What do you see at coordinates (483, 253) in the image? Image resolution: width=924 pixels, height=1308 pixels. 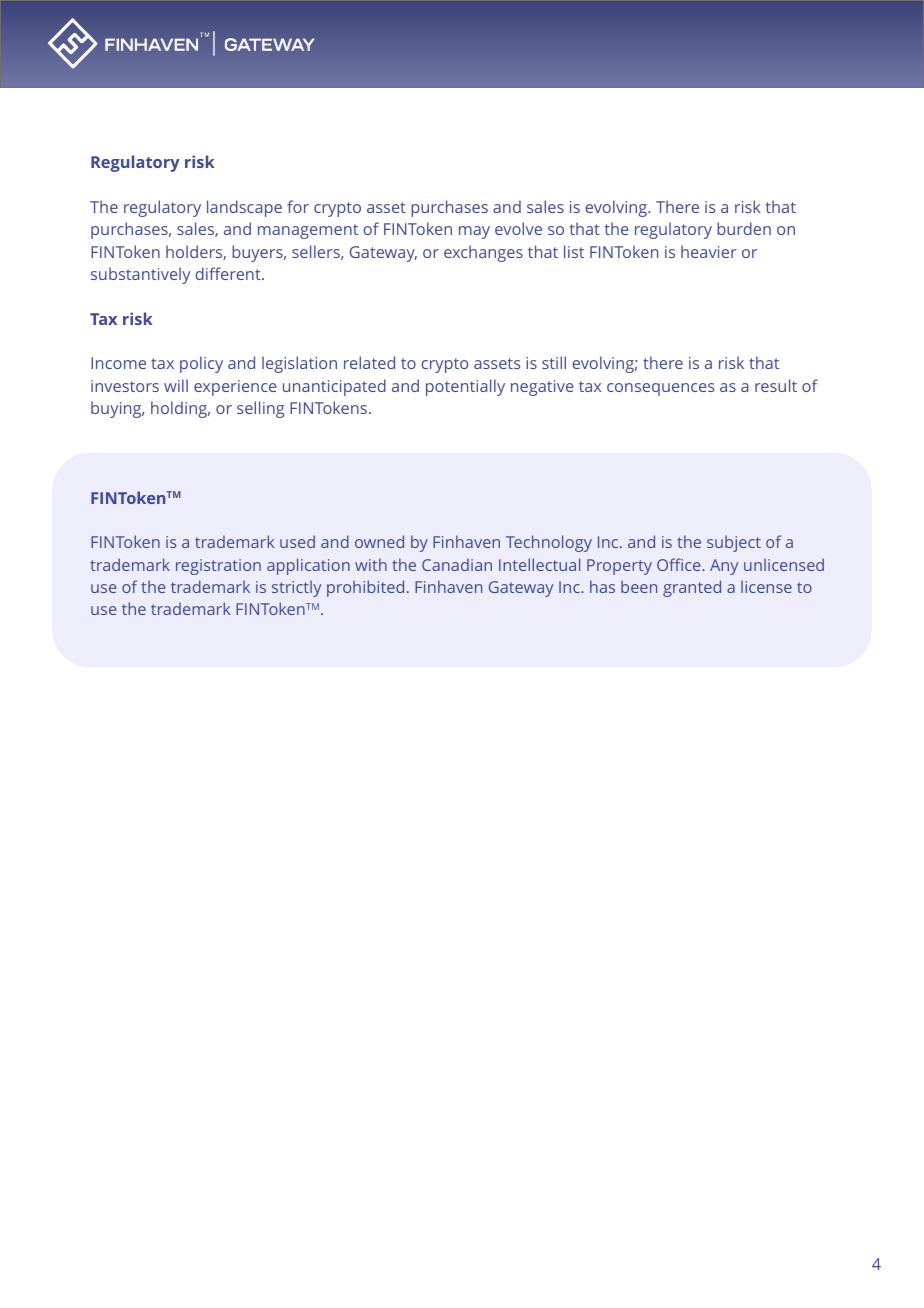 I see `exchanges` at bounding box center [483, 253].
